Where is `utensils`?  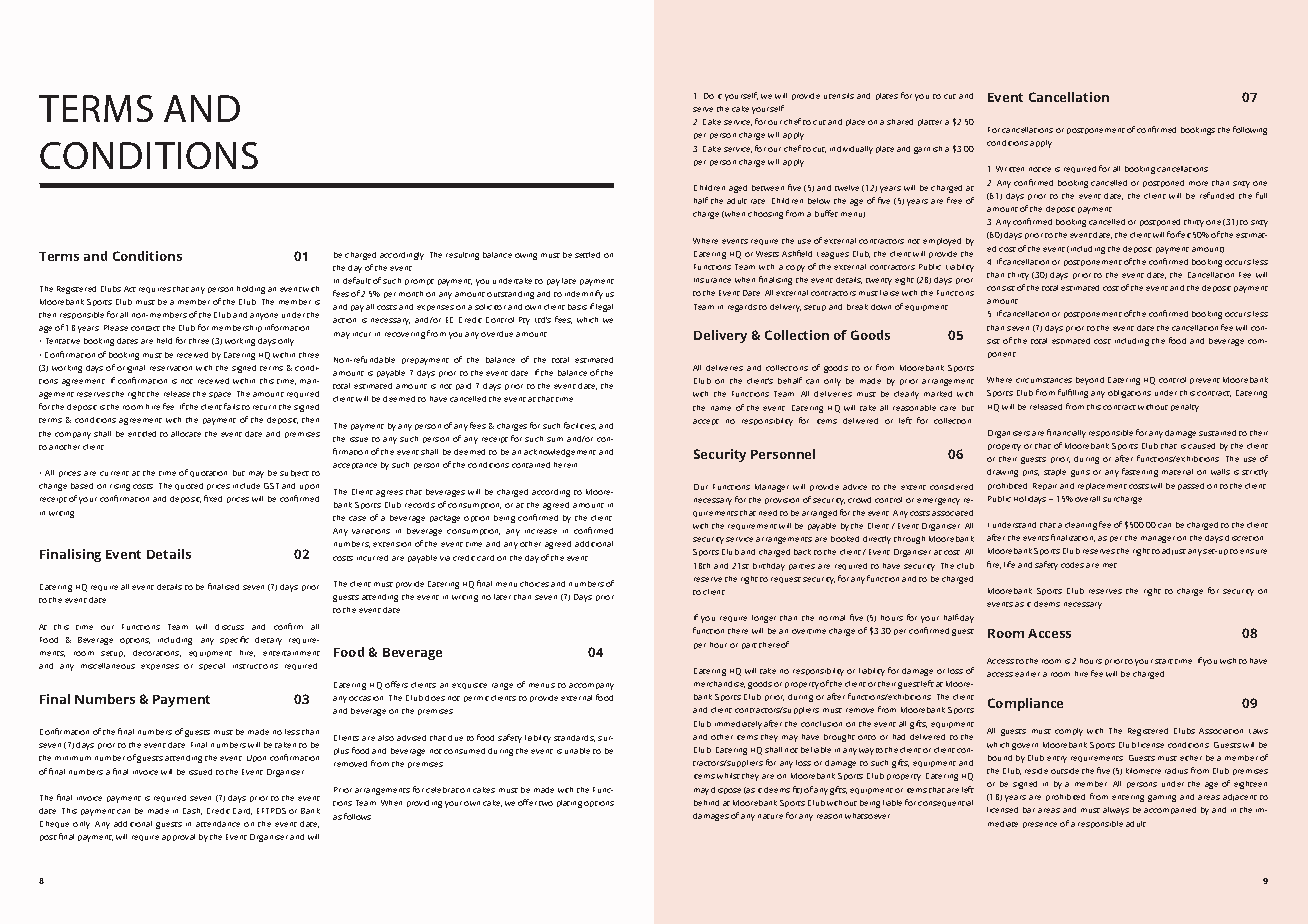
utensils is located at coordinates (839, 96).
